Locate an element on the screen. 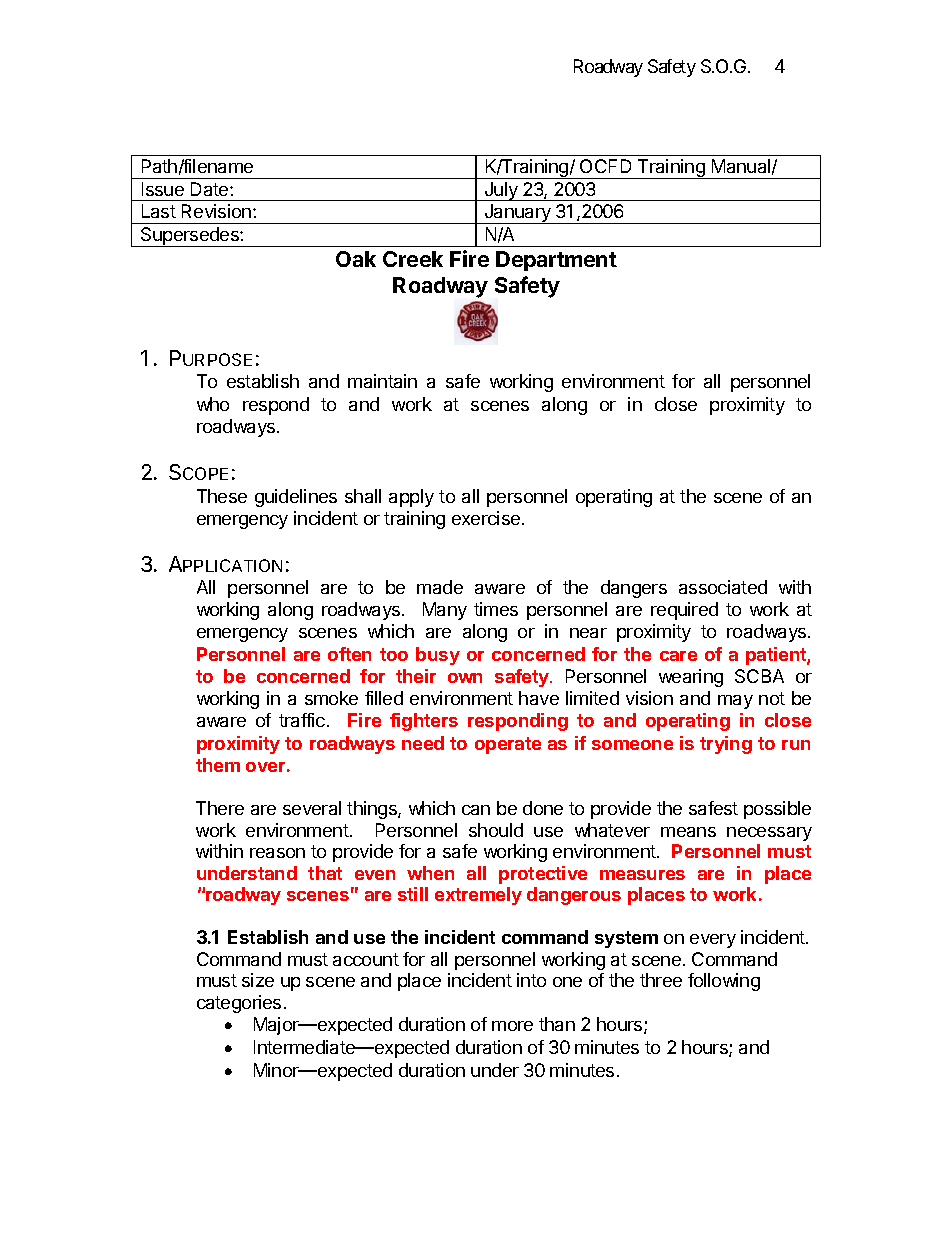 The height and width of the screenshot is (1233, 952). associated is located at coordinates (723, 587).
